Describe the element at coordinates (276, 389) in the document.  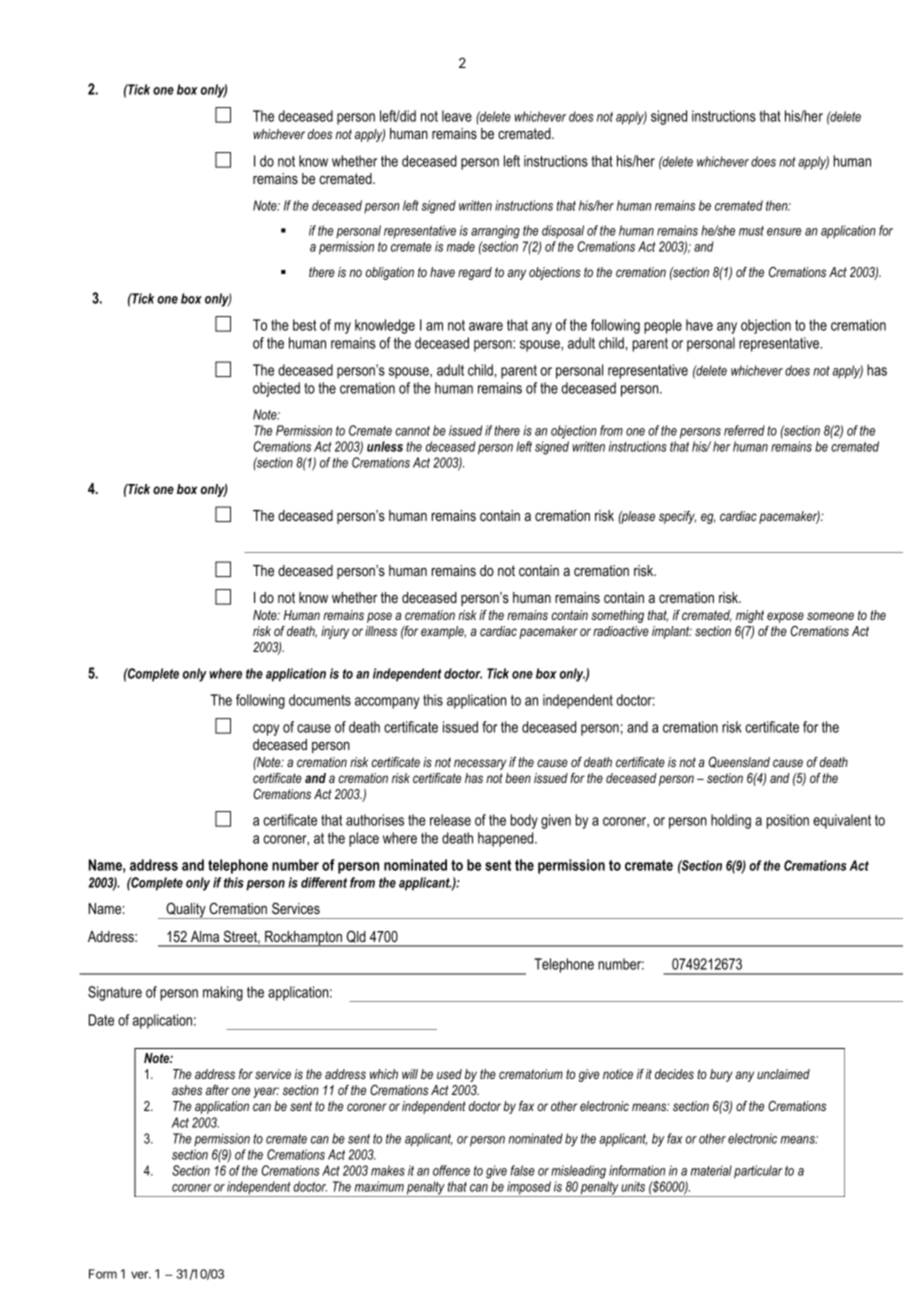
I see `objected` at that location.
